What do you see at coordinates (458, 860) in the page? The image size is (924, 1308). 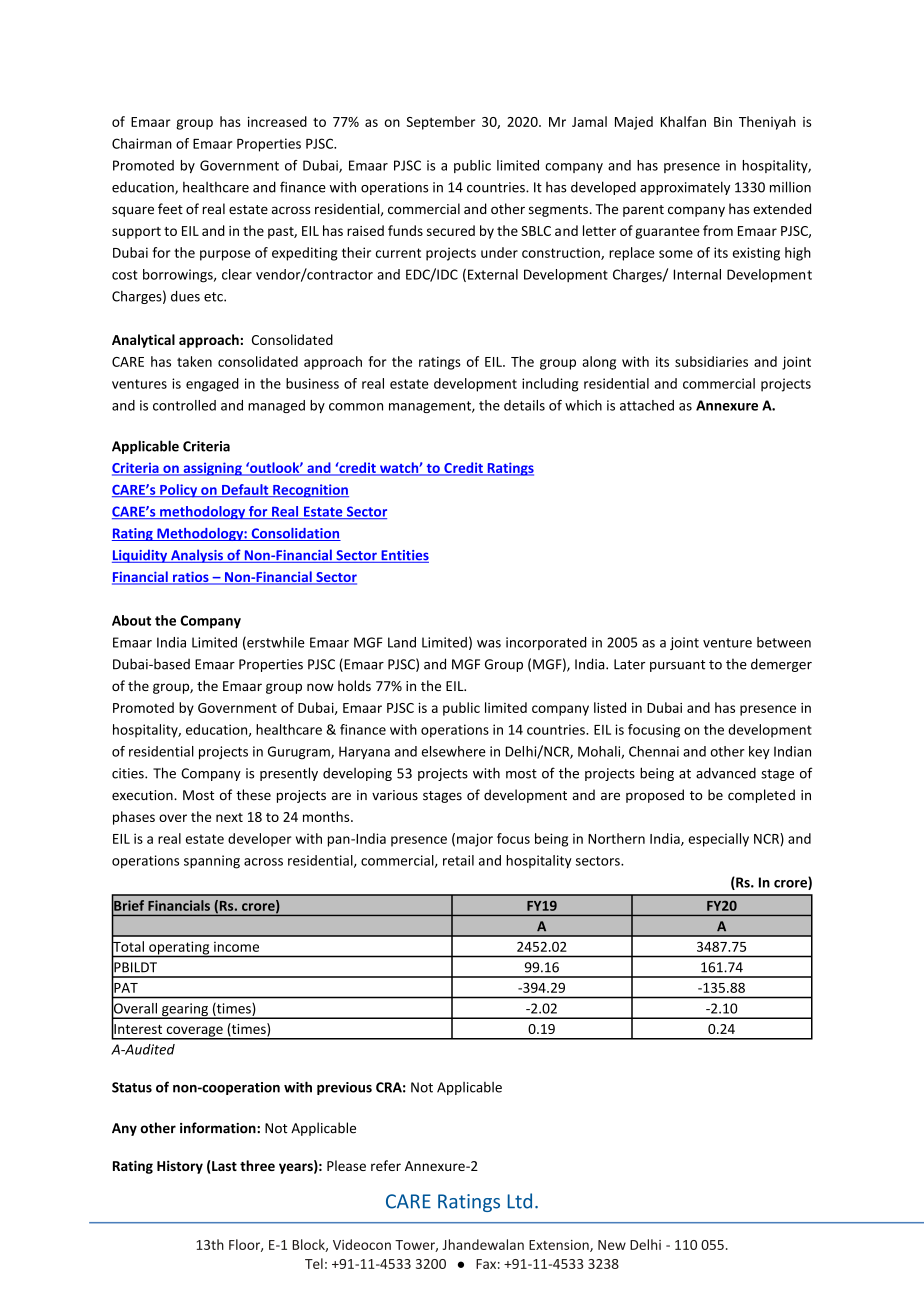 I see `retail` at bounding box center [458, 860].
